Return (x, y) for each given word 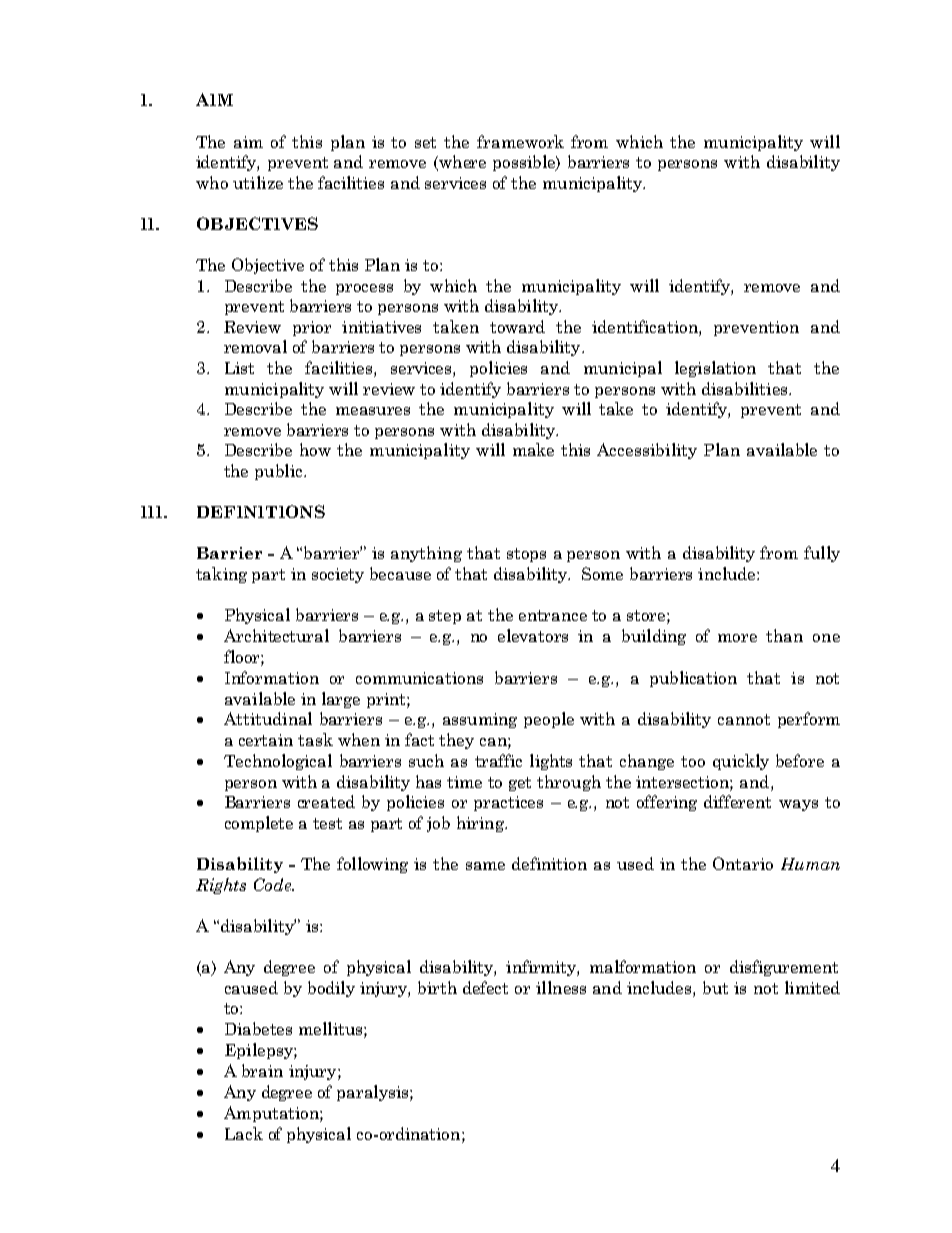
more (737, 638)
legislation (715, 369)
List (239, 368)
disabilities (746, 388)
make (533, 449)
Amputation (272, 1114)
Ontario (743, 863)
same (485, 866)
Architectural (276, 635)
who (212, 182)
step (445, 617)
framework (520, 141)
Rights (221, 886)
